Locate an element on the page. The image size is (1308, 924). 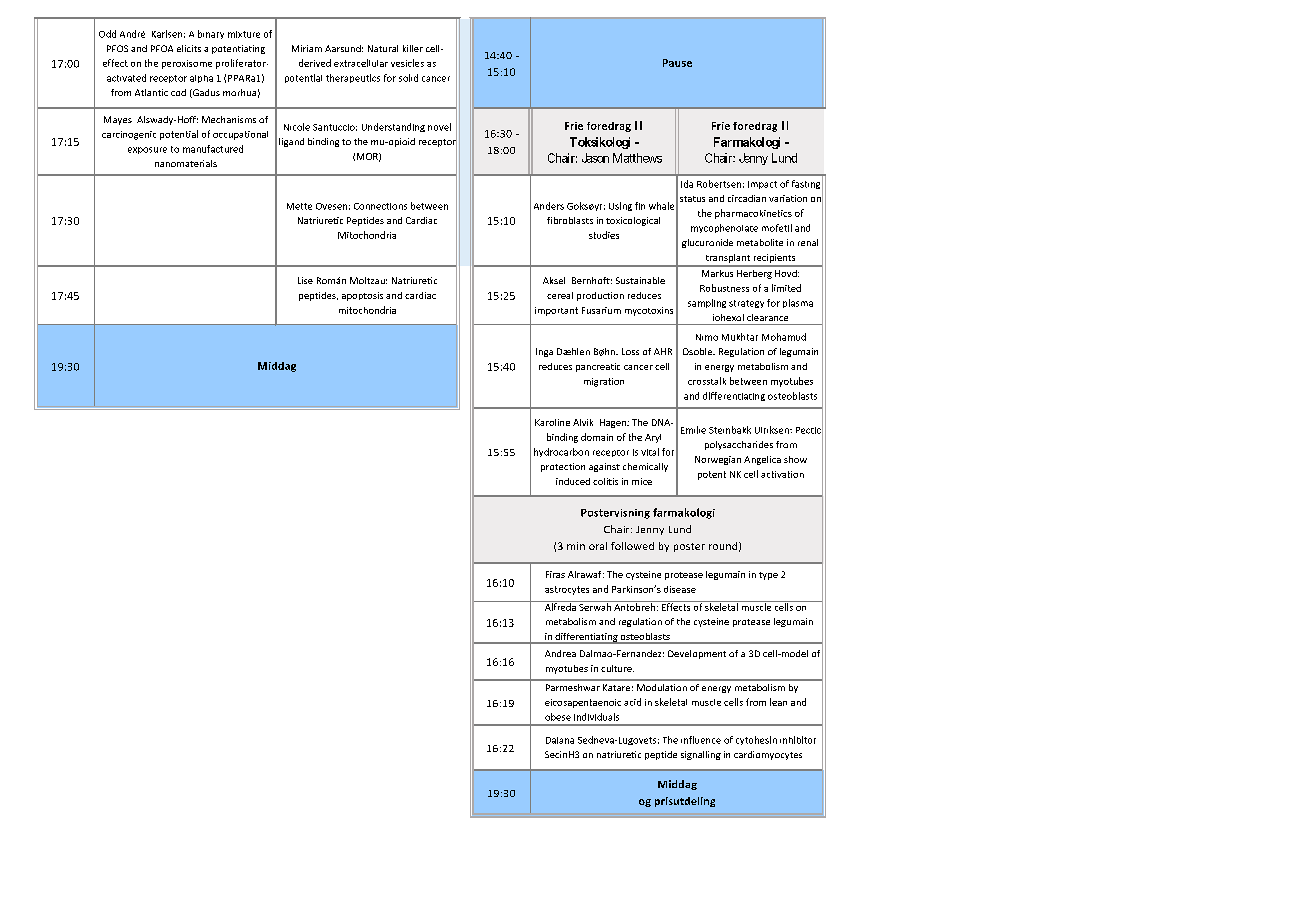
killer is located at coordinates (413, 48).
